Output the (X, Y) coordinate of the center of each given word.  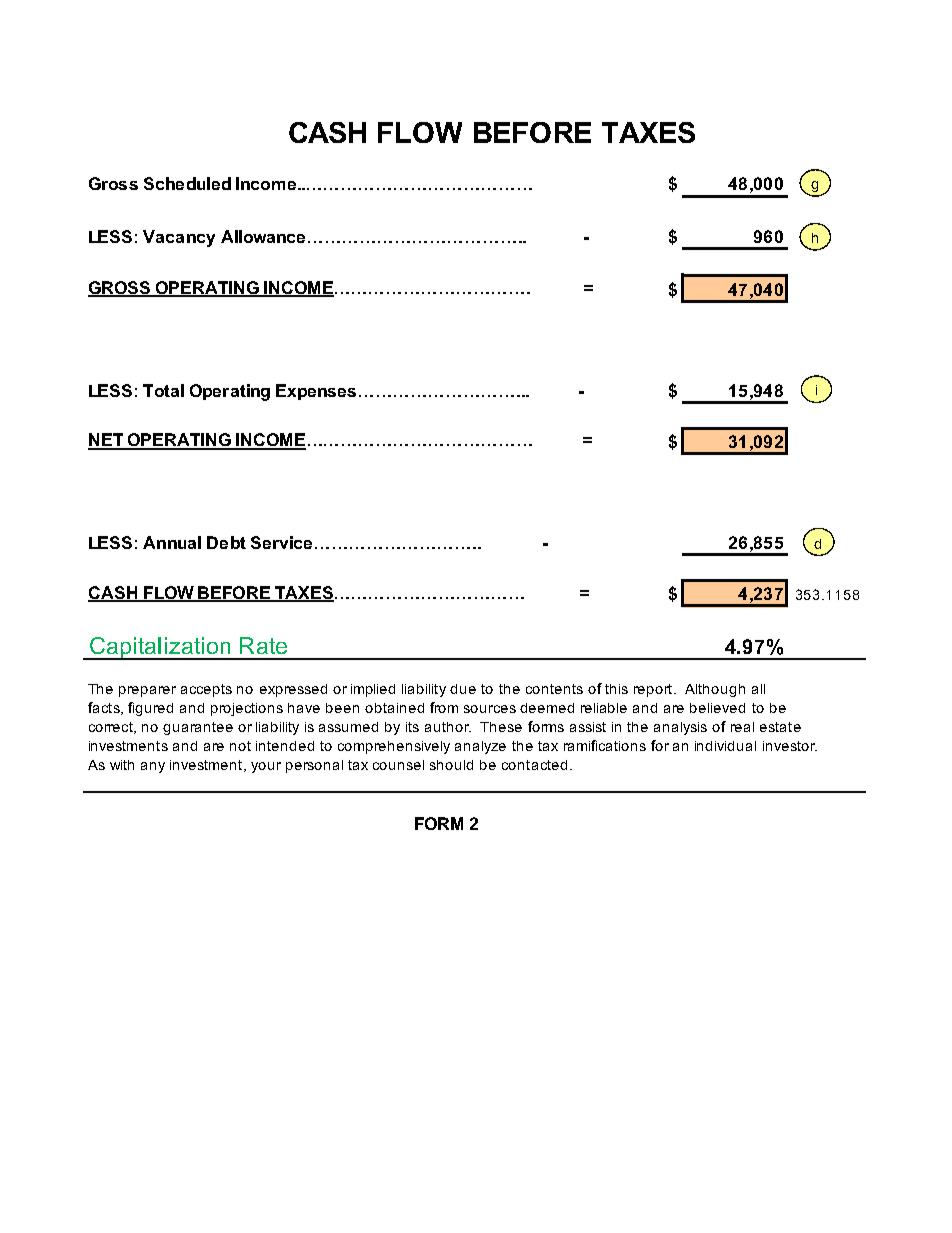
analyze (480, 747)
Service (283, 542)
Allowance (263, 236)
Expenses (316, 392)
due (463, 689)
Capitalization (160, 648)
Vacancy (179, 238)
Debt (226, 542)
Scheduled (187, 183)
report (654, 690)
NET (106, 441)
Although (715, 690)
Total (163, 390)
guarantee (198, 728)
